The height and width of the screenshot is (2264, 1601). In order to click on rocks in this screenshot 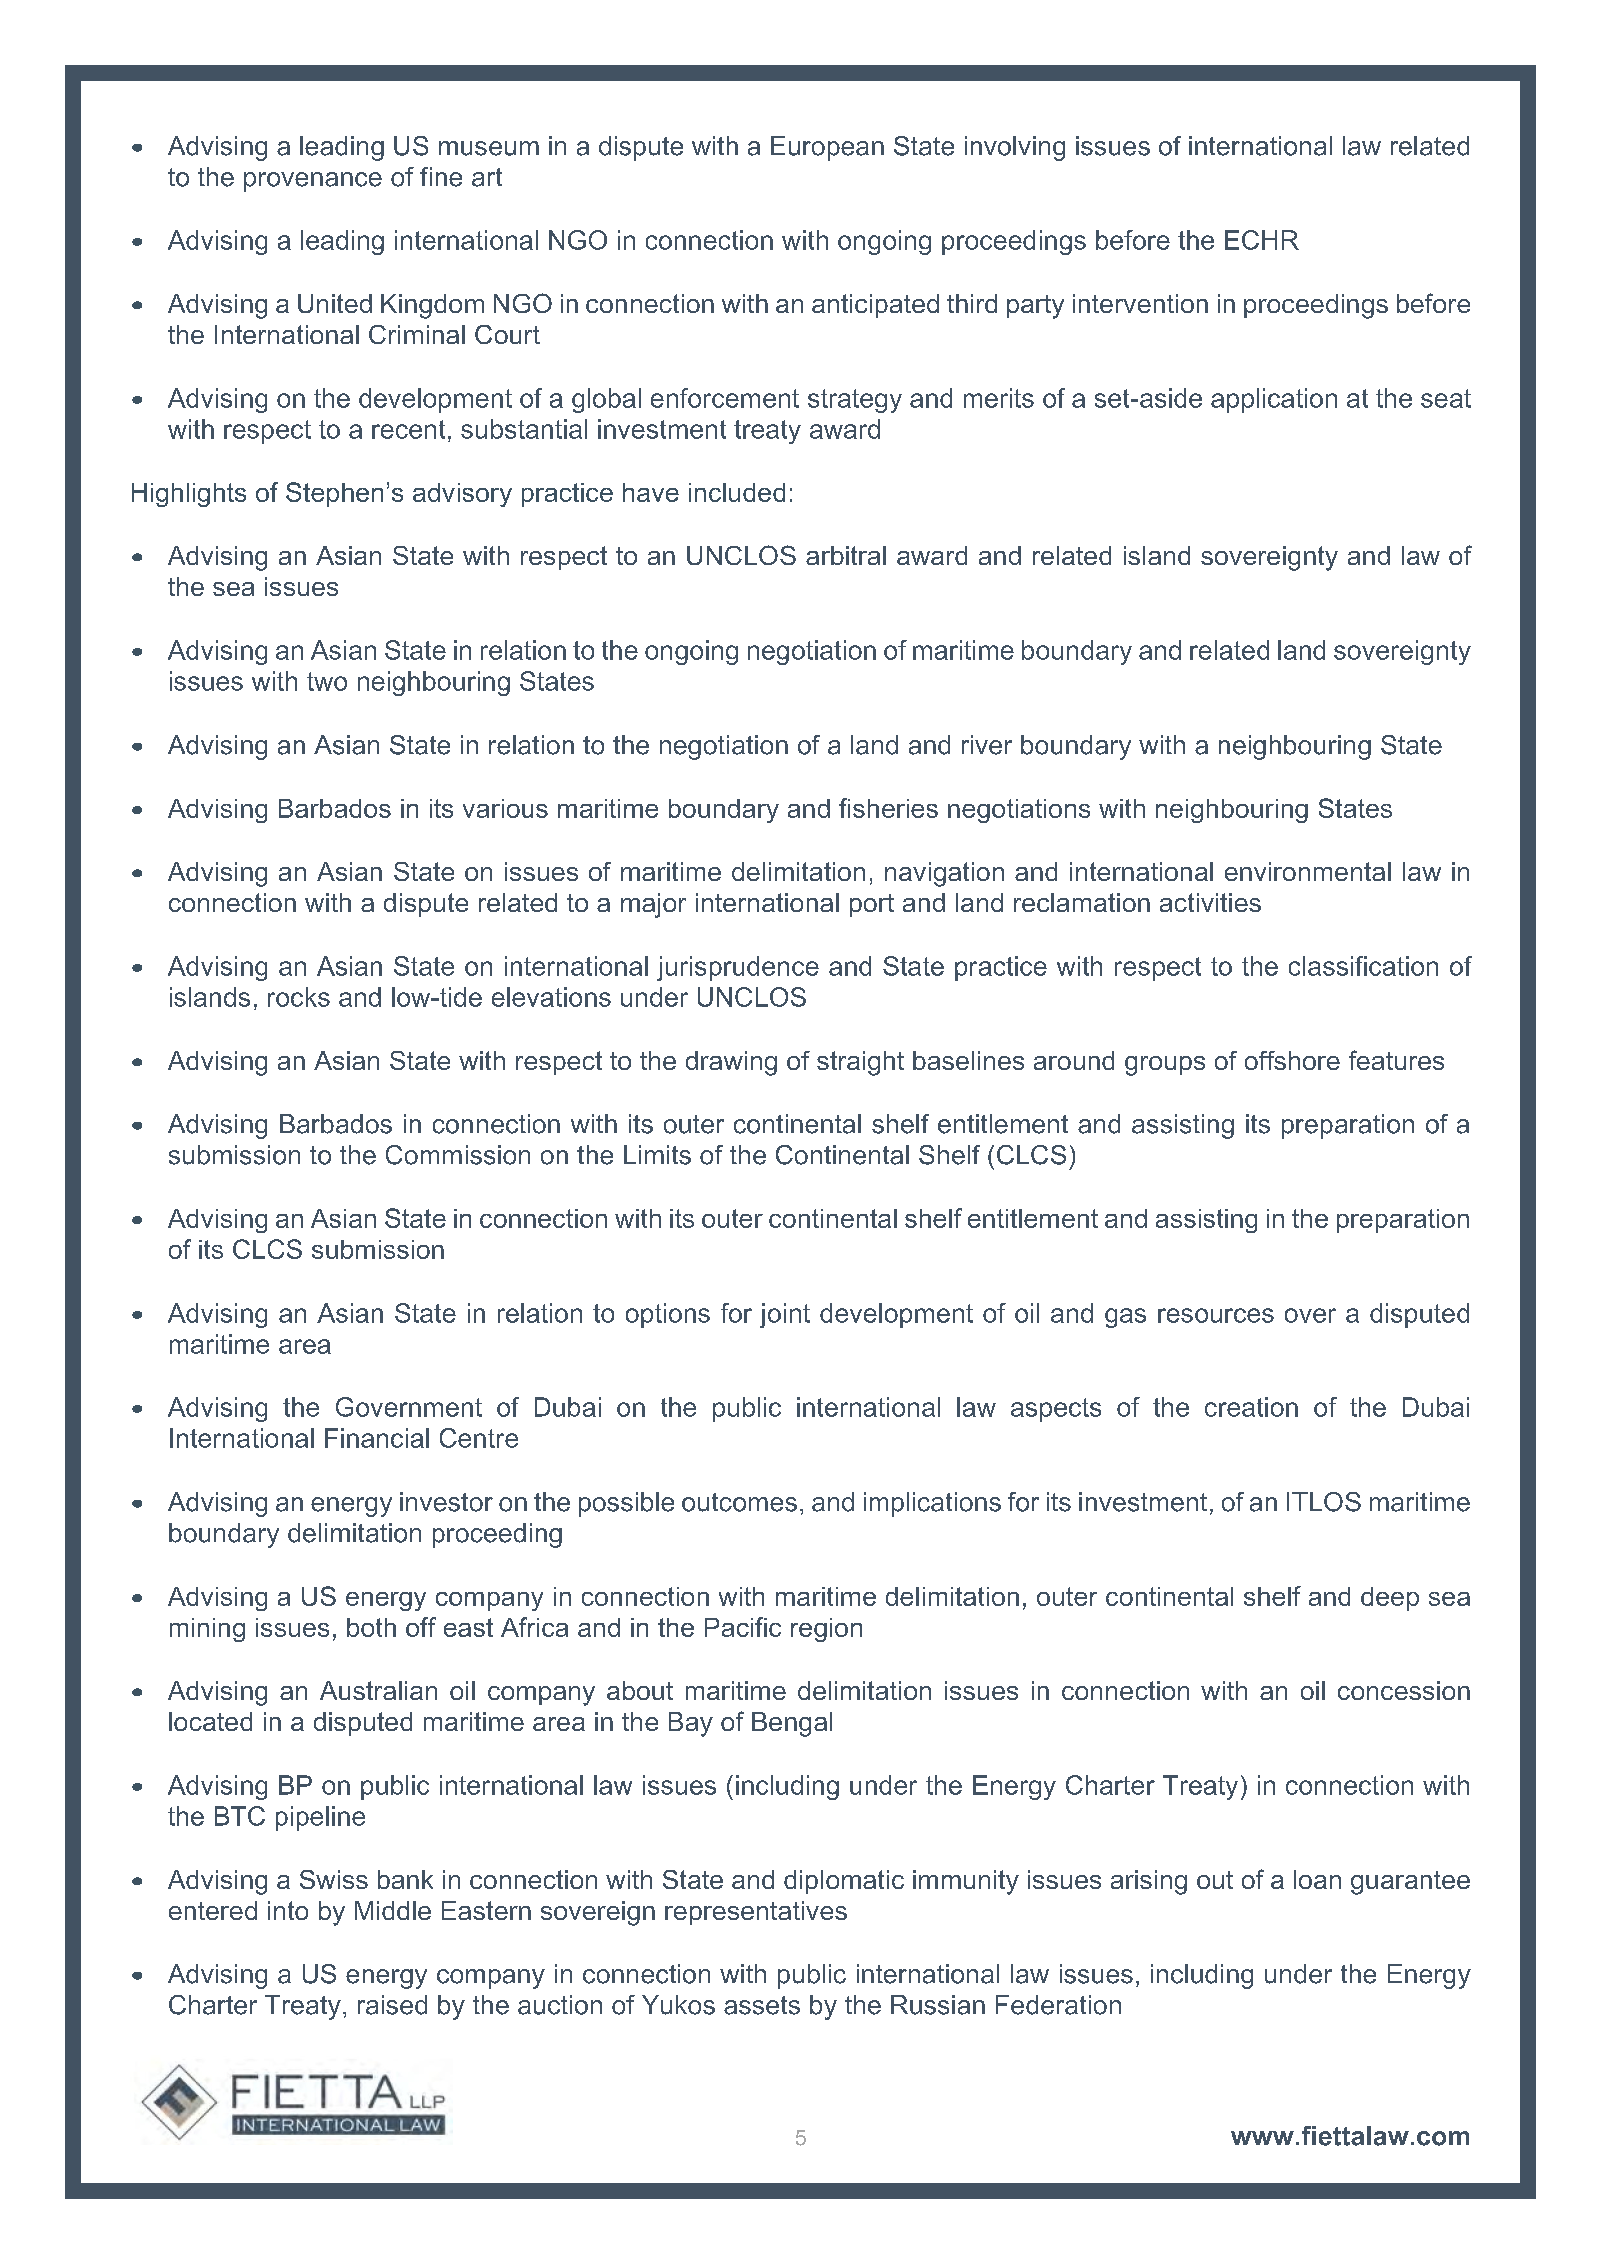, I will do `click(299, 997)`.
